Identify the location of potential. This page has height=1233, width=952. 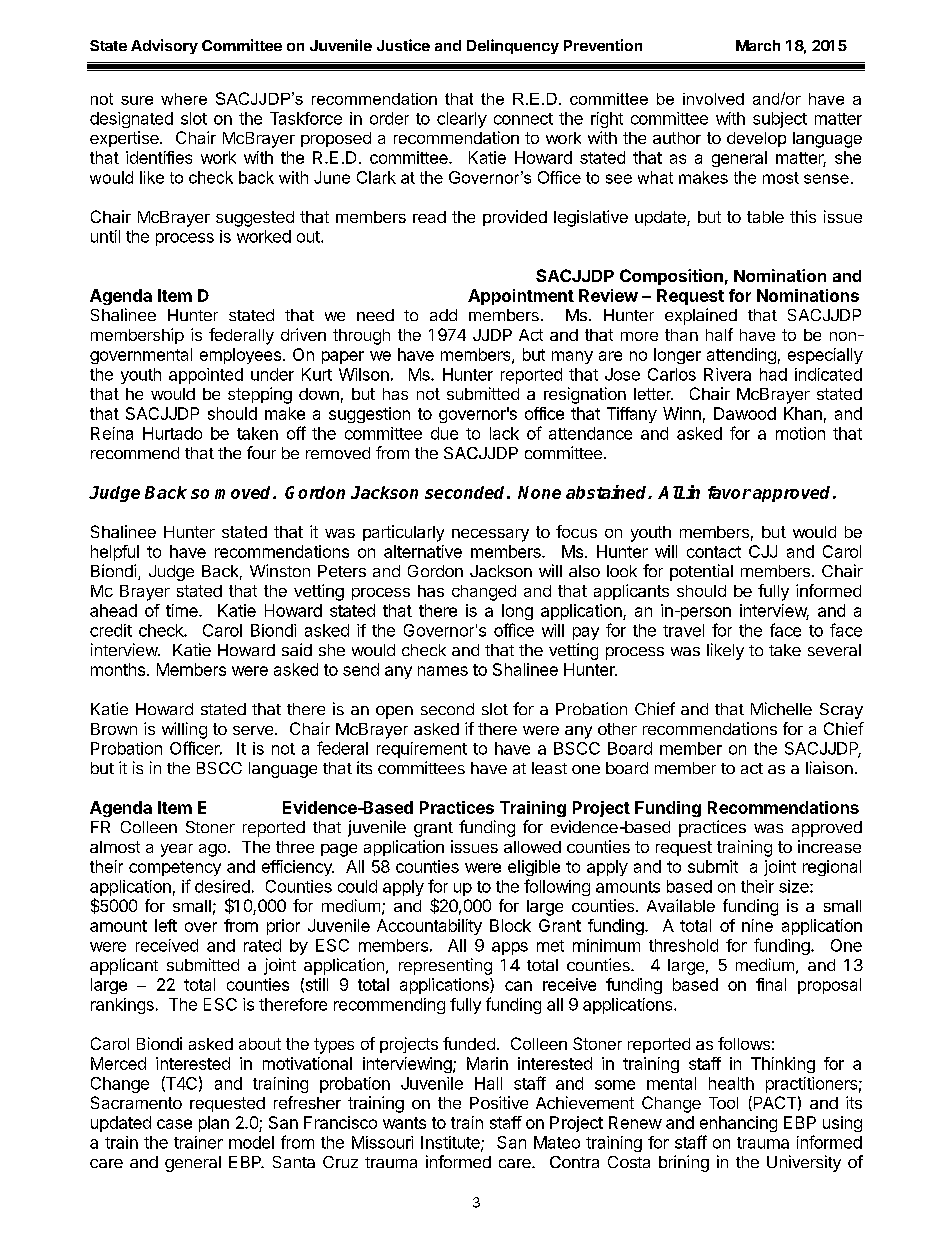
(701, 572).
